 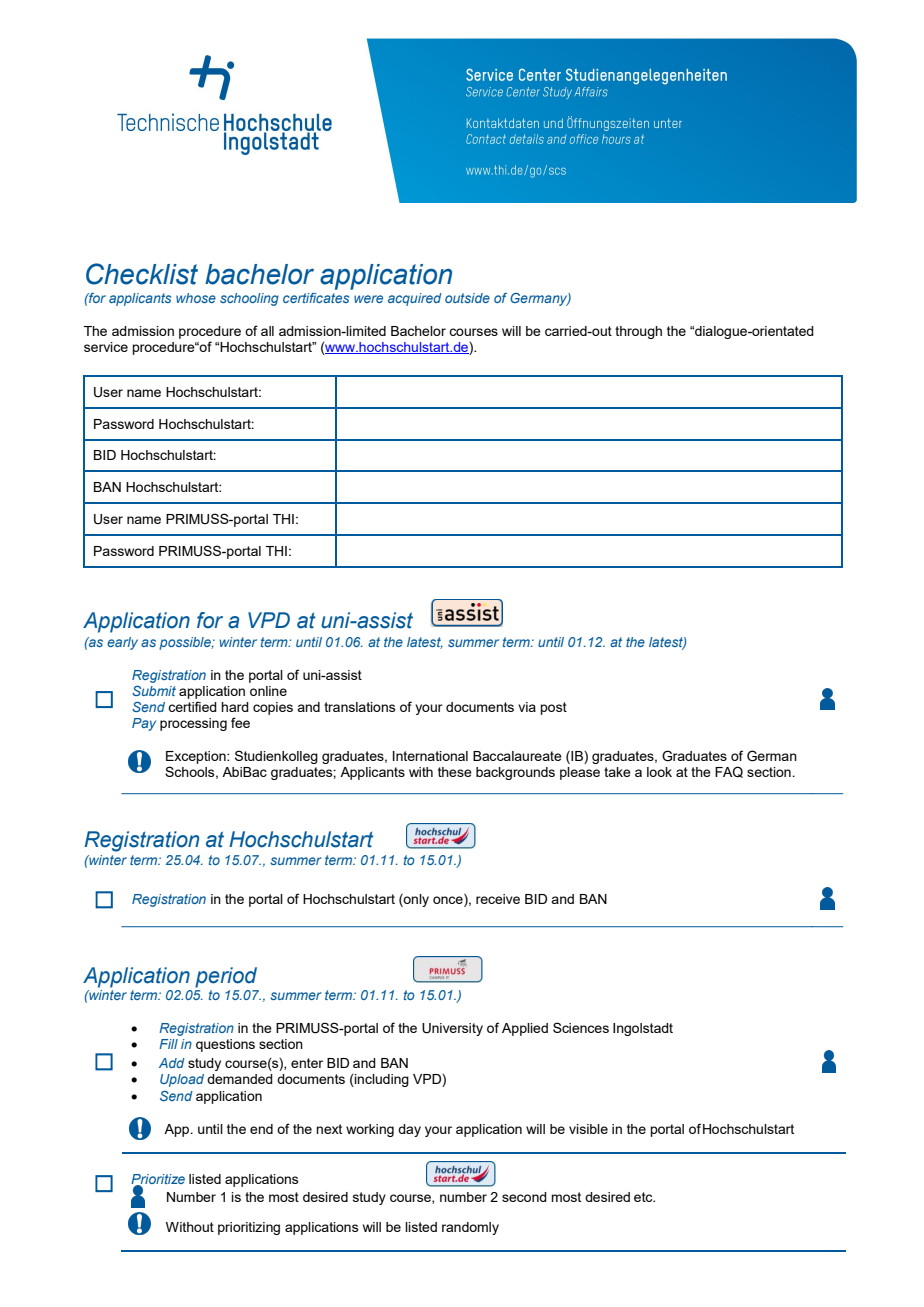 What do you see at coordinates (196, 298) in the image?
I see `whose` at bounding box center [196, 298].
